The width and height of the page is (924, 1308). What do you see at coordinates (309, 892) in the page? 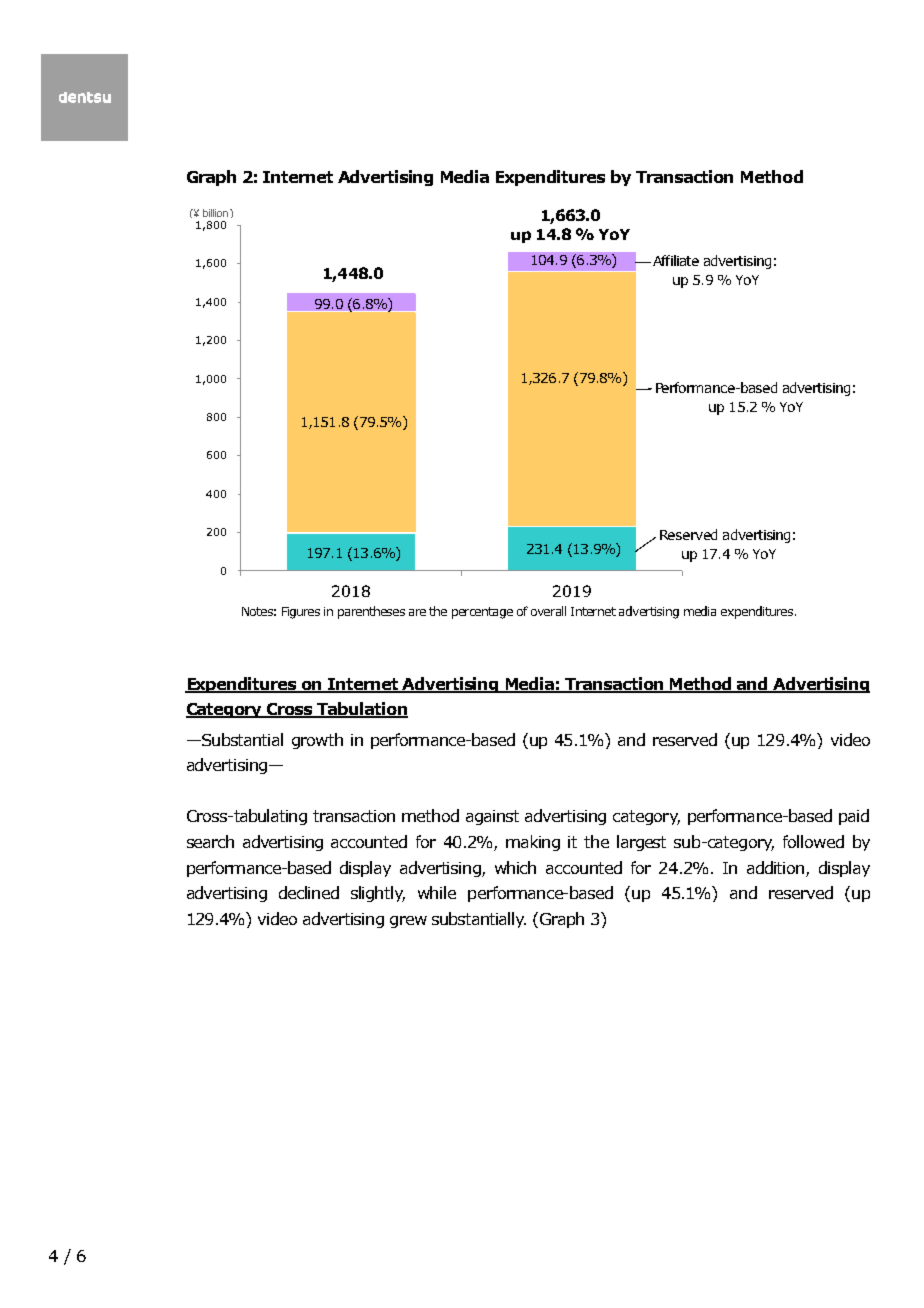
I see `declined` at bounding box center [309, 892].
